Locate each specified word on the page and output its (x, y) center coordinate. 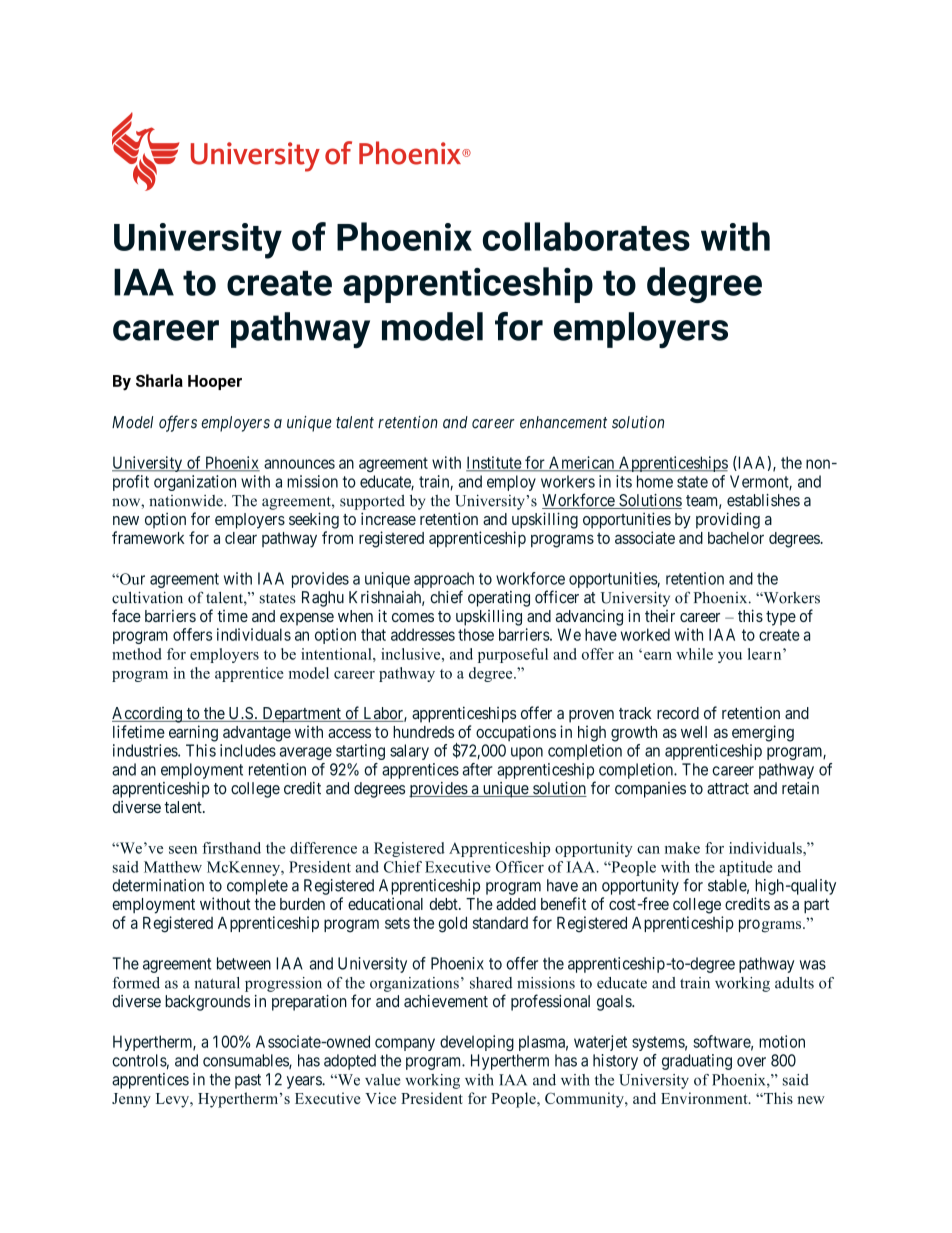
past (248, 1081)
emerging (763, 733)
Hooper (215, 382)
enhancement (563, 422)
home (655, 481)
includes (248, 750)
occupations (516, 733)
